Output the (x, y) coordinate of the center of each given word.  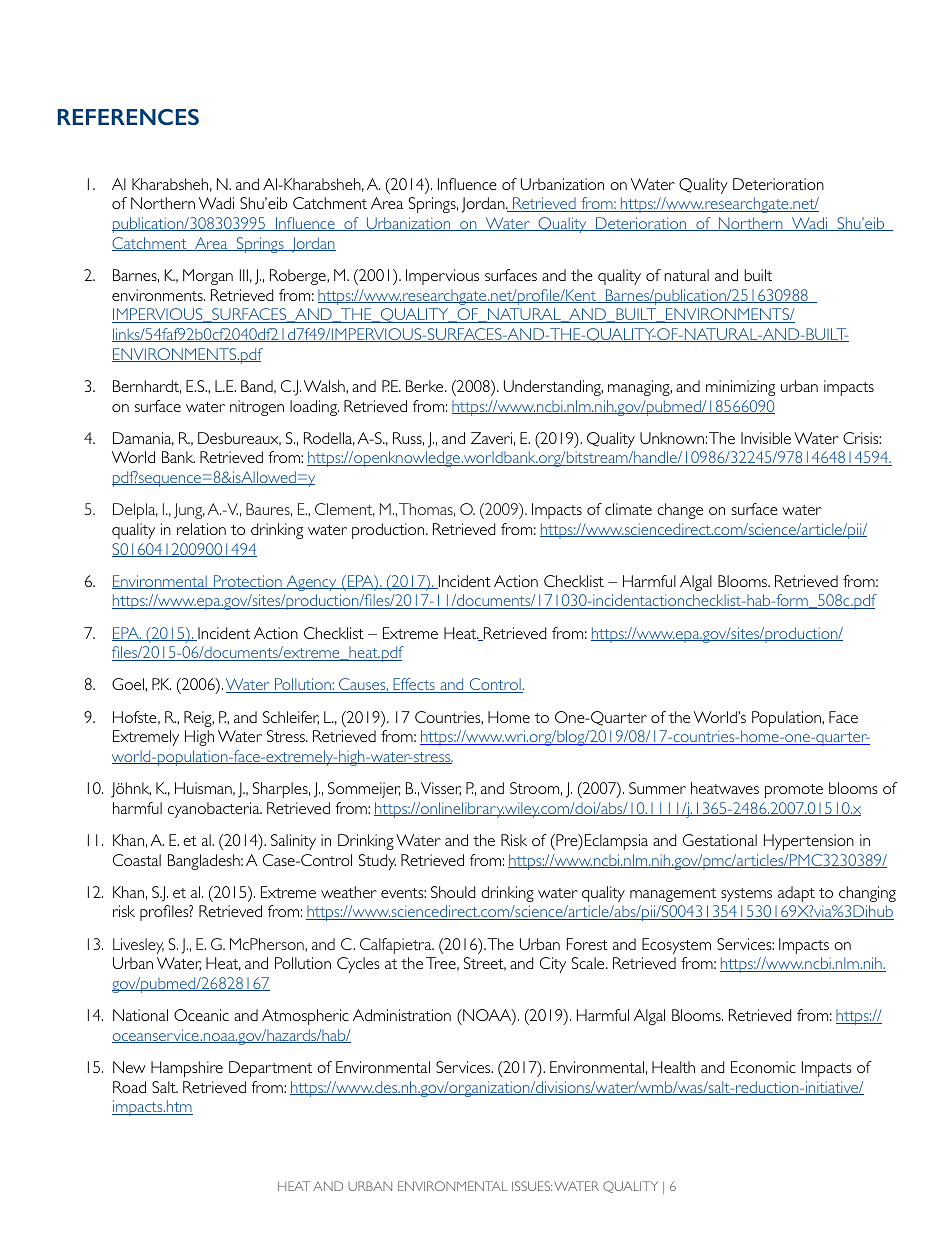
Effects (414, 685)
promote (794, 791)
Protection (247, 582)
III (244, 275)
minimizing (740, 388)
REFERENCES (128, 117)
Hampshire (187, 1069)
